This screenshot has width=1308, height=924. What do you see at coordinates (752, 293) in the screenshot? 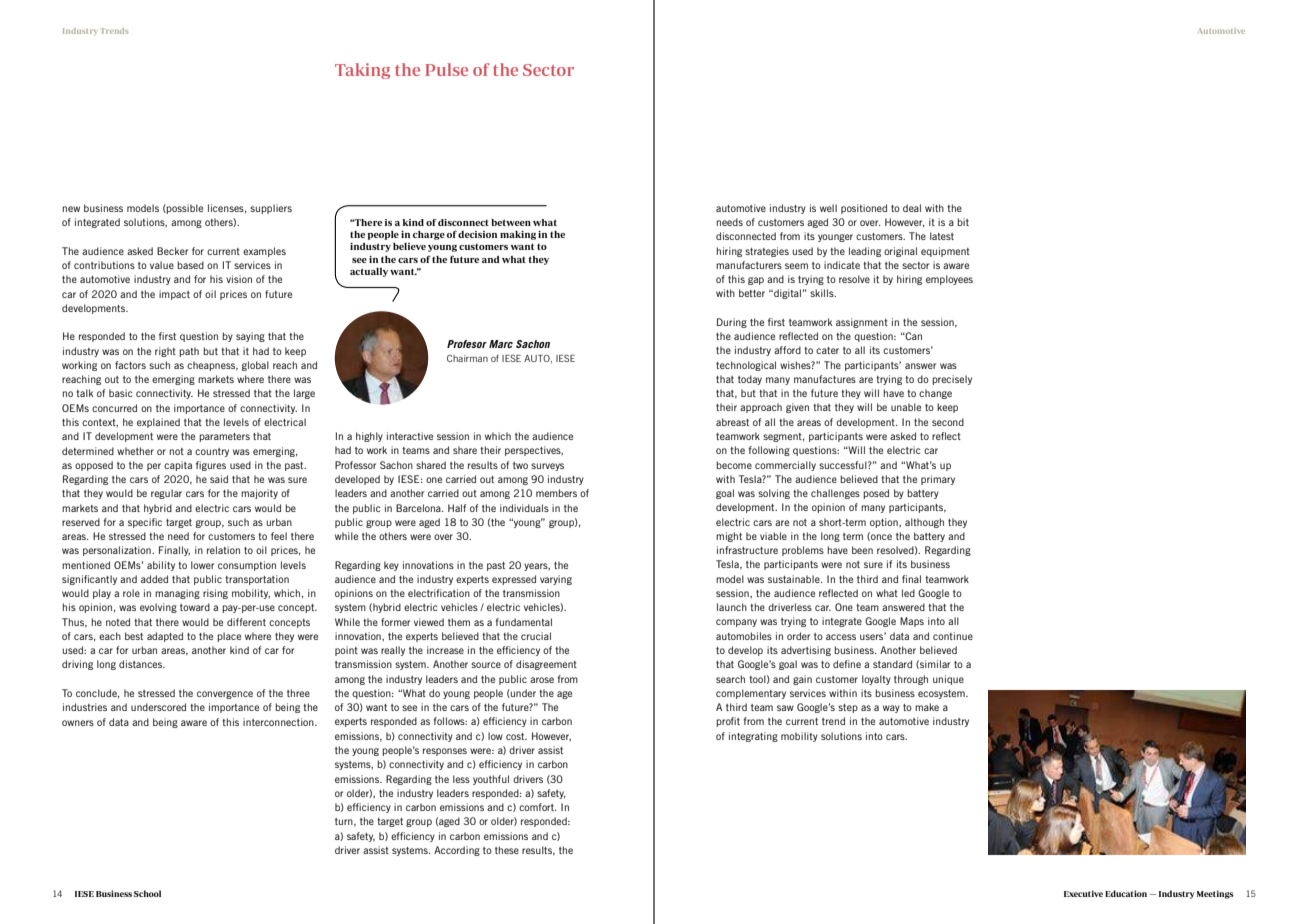
I see `better` at bounding box center [752, 293].
